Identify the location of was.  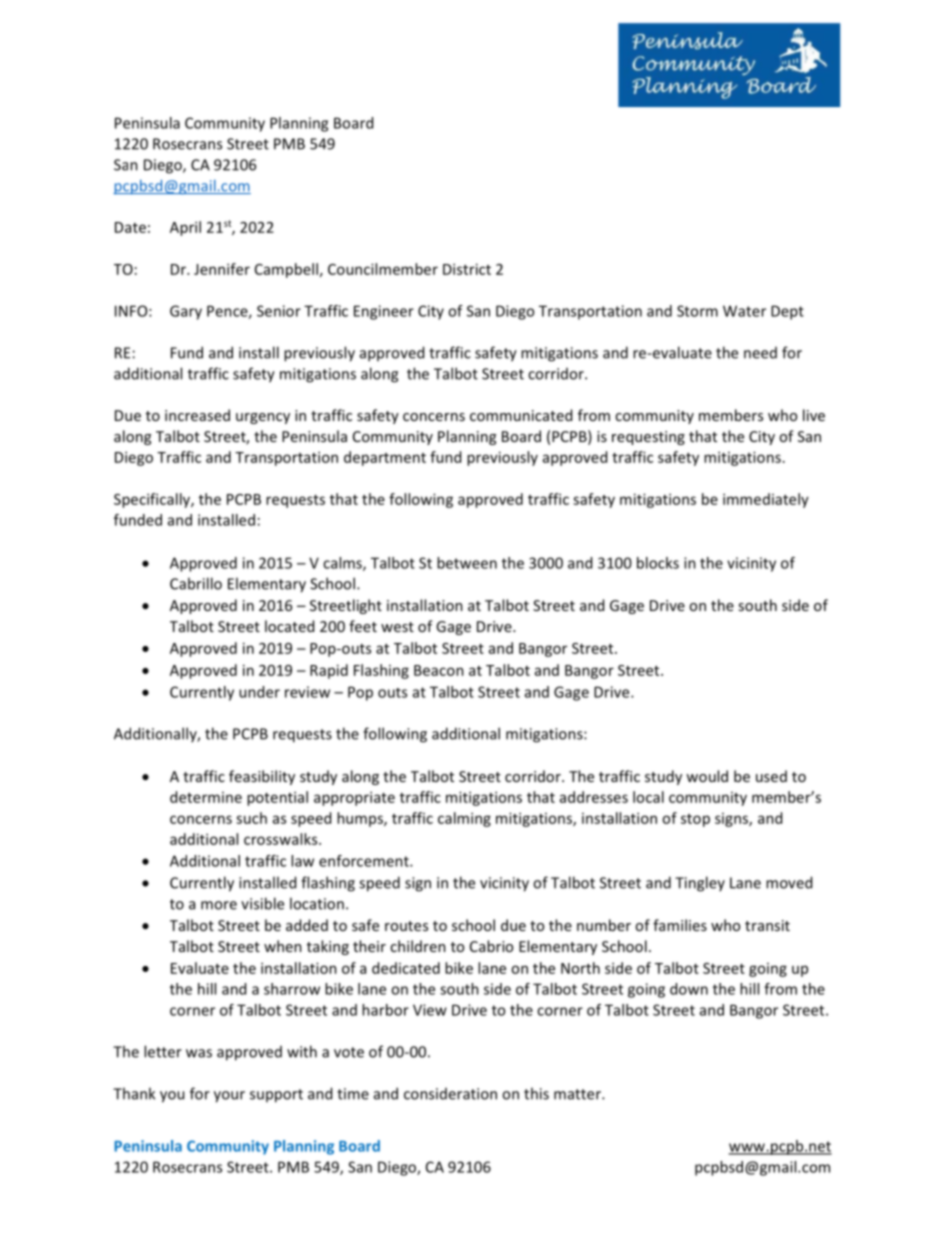
(199, 1053).
